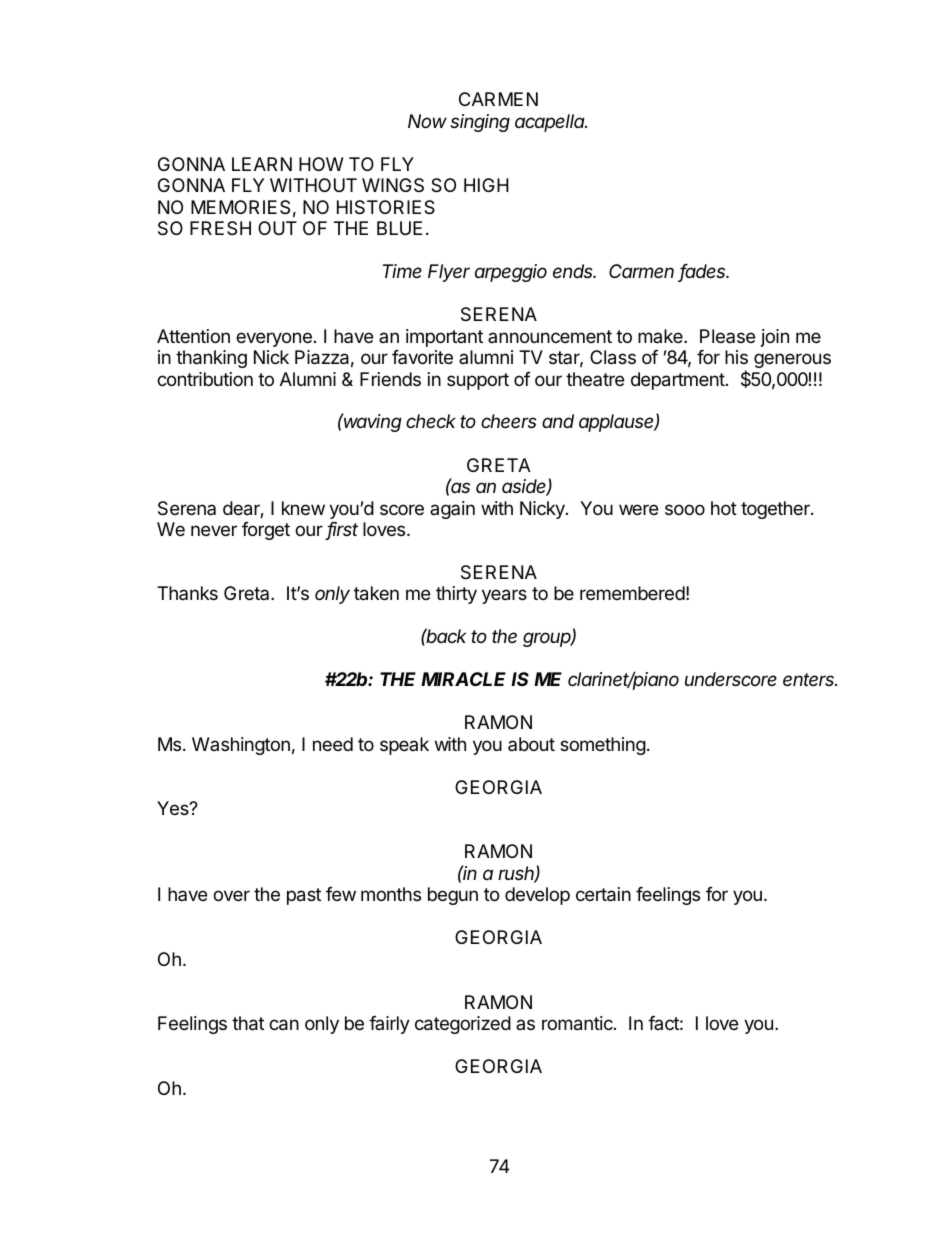  Describe the element at coordinates (678, 381) in the page. I see `department` at that location.
